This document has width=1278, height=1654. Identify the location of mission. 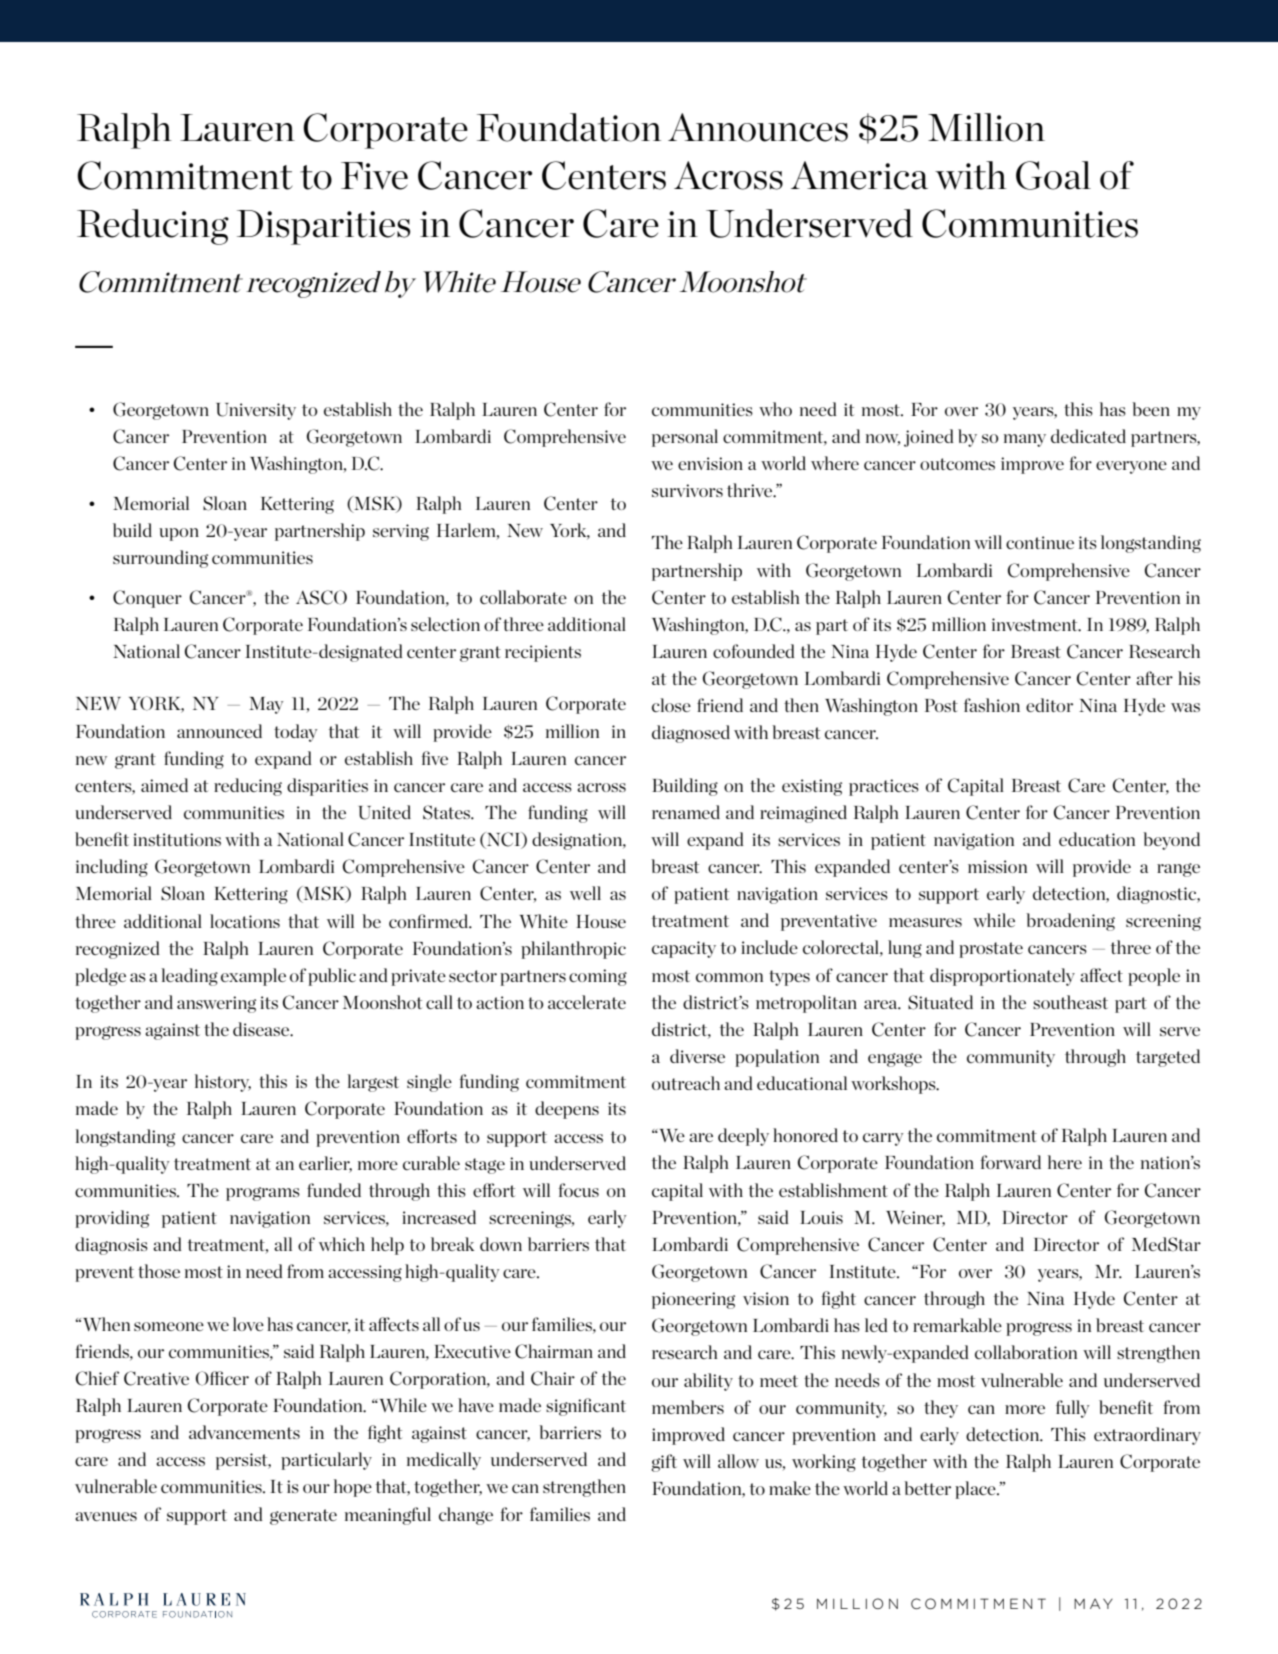
(997, 866).
